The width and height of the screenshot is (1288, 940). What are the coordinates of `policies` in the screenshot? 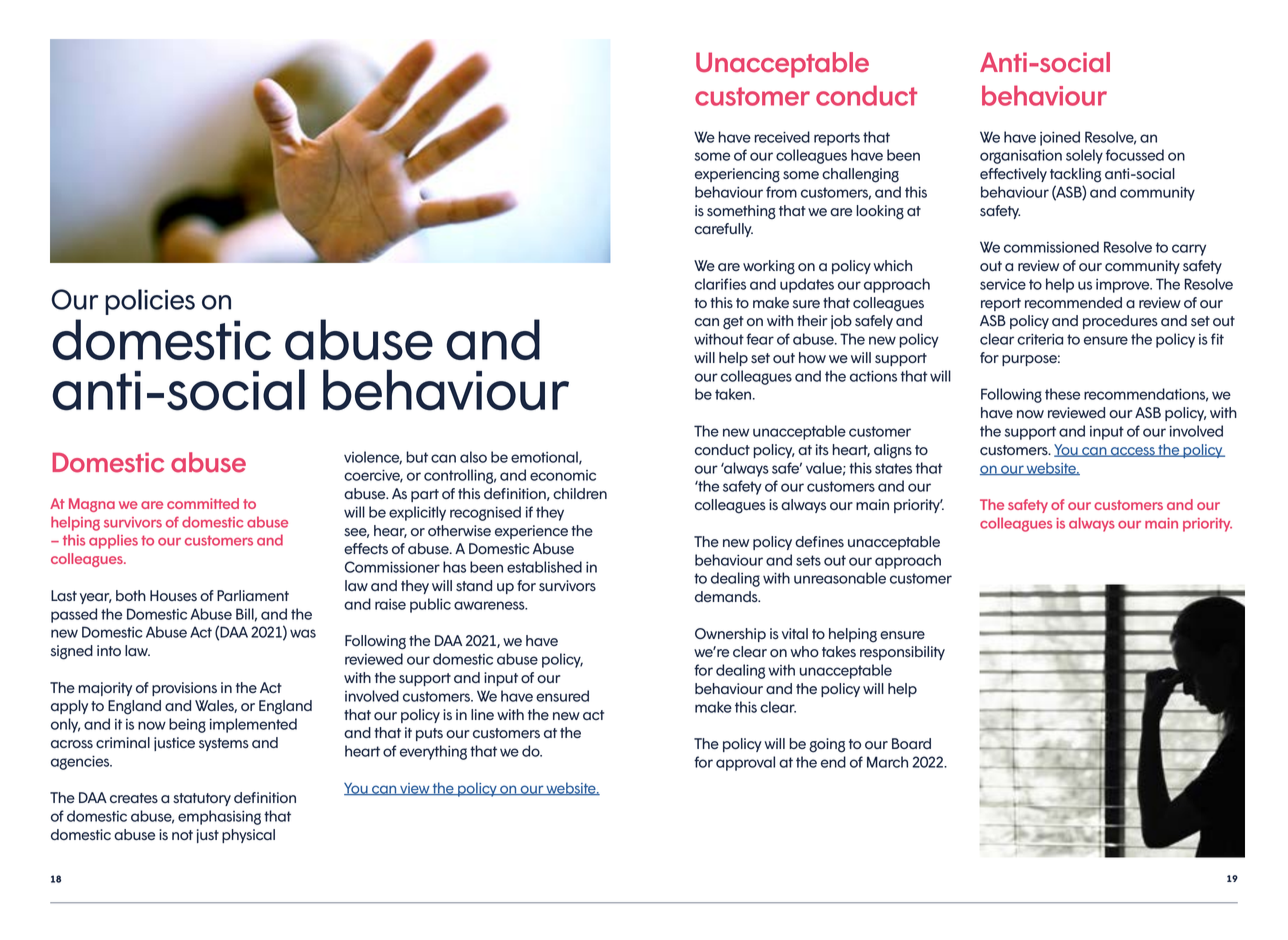 It's located at (150, 302).
